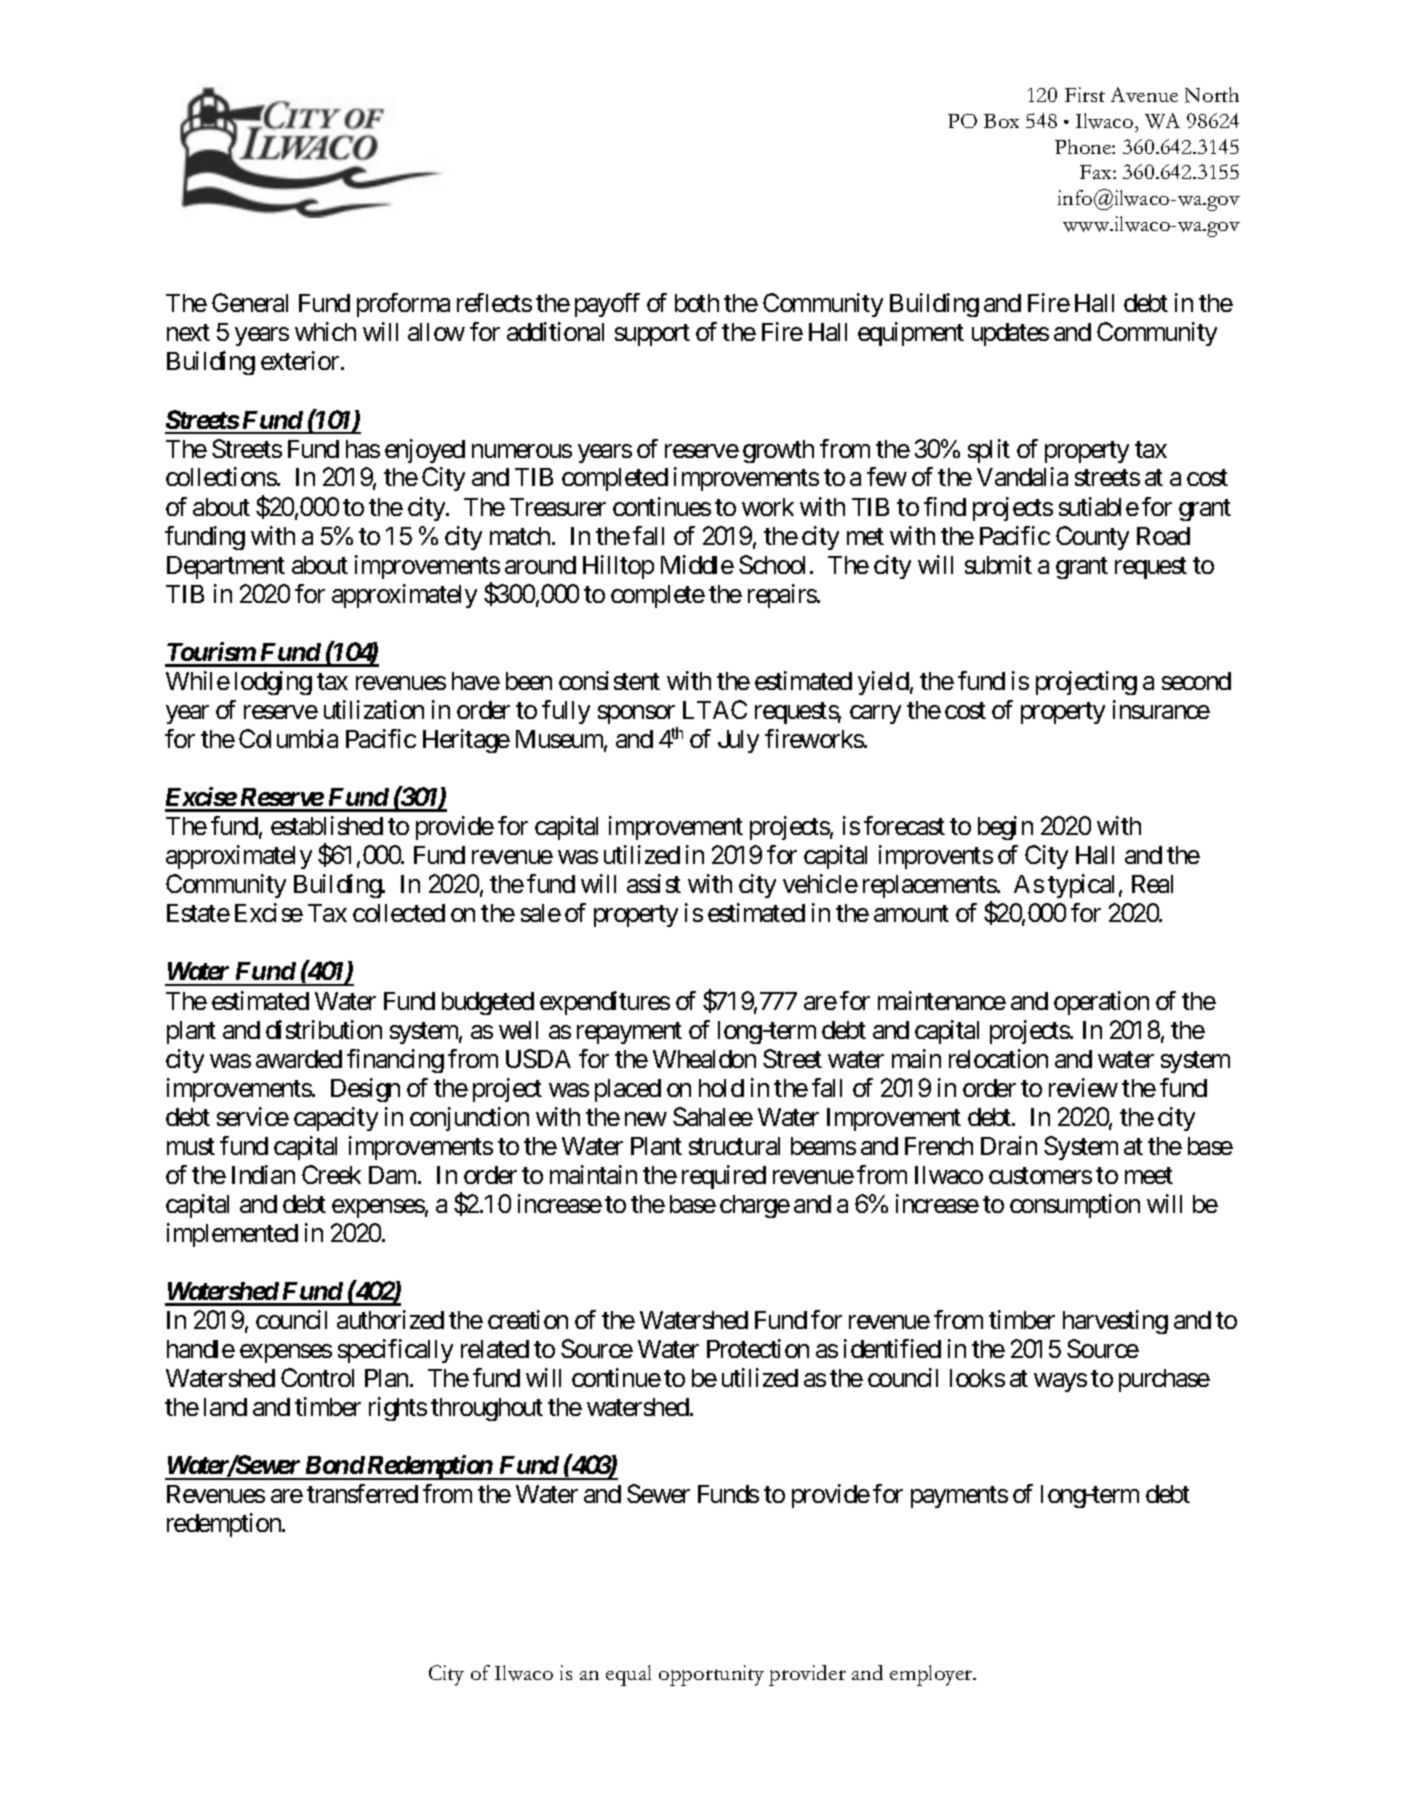 The width and height of the screenshot is (1406, 1819). I want to click on Middle, so click(697, 564).
